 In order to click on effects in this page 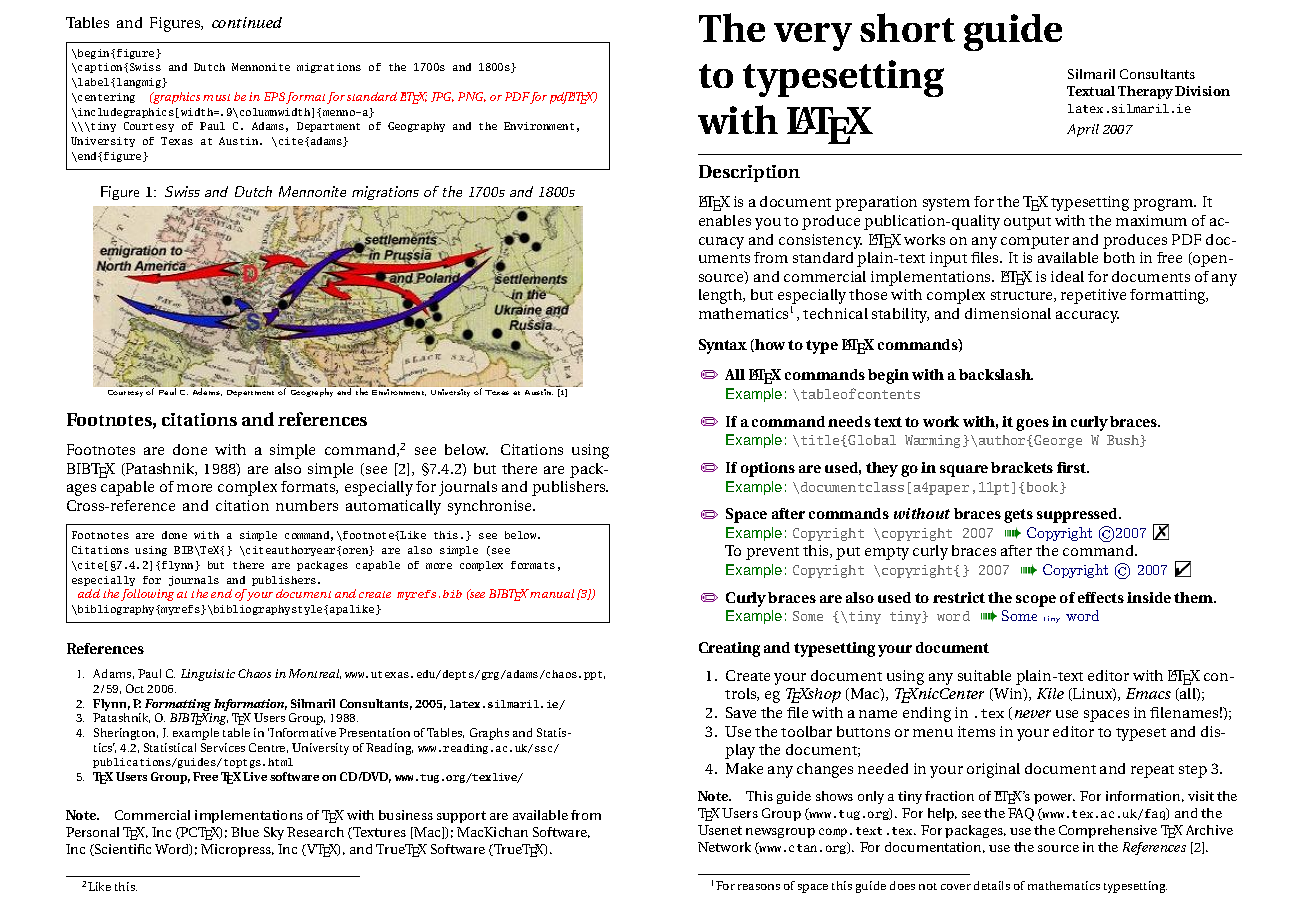, I will do `click(1101, 597)`.
